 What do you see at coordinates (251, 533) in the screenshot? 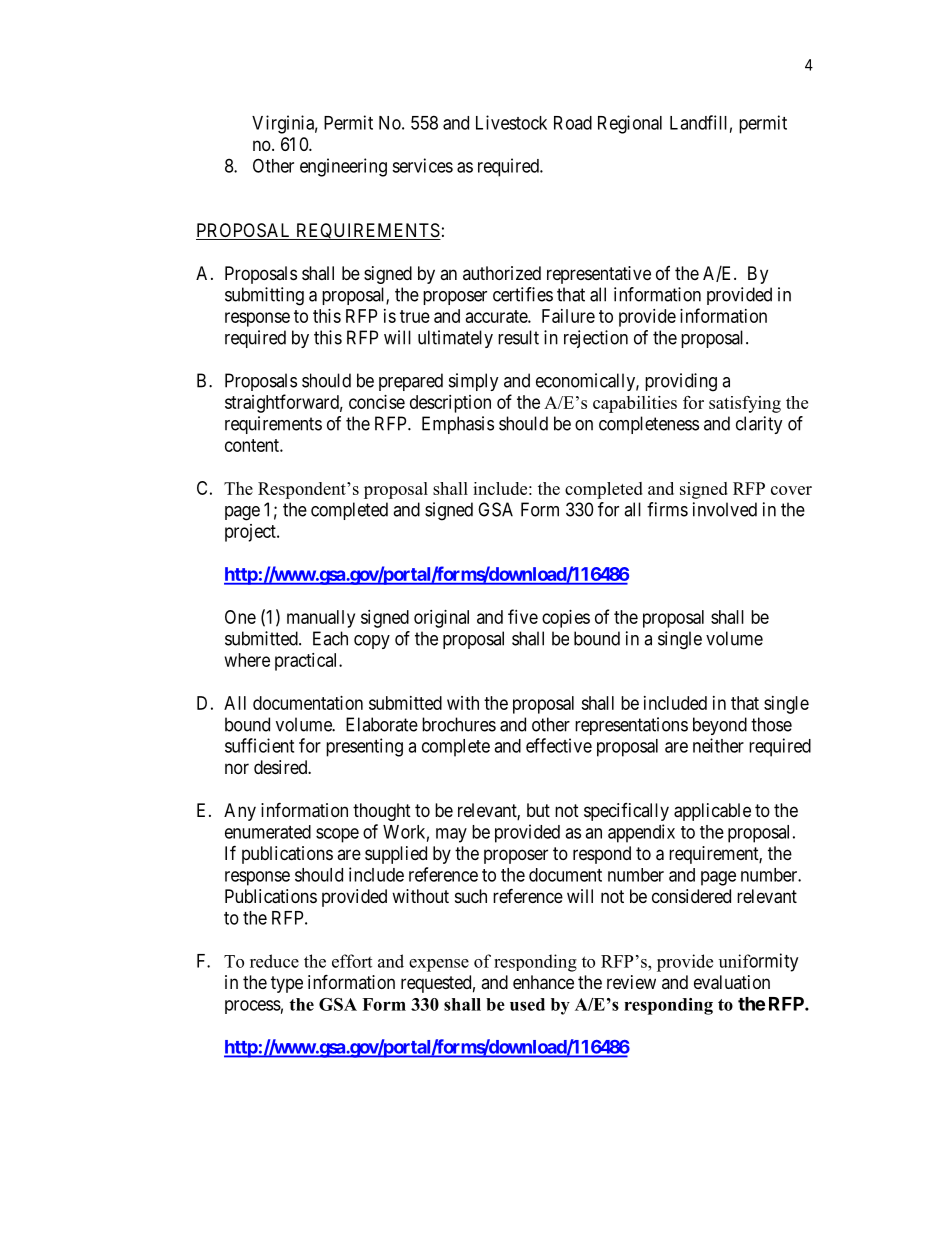
I see `project` at bounding box center [251, 533].
